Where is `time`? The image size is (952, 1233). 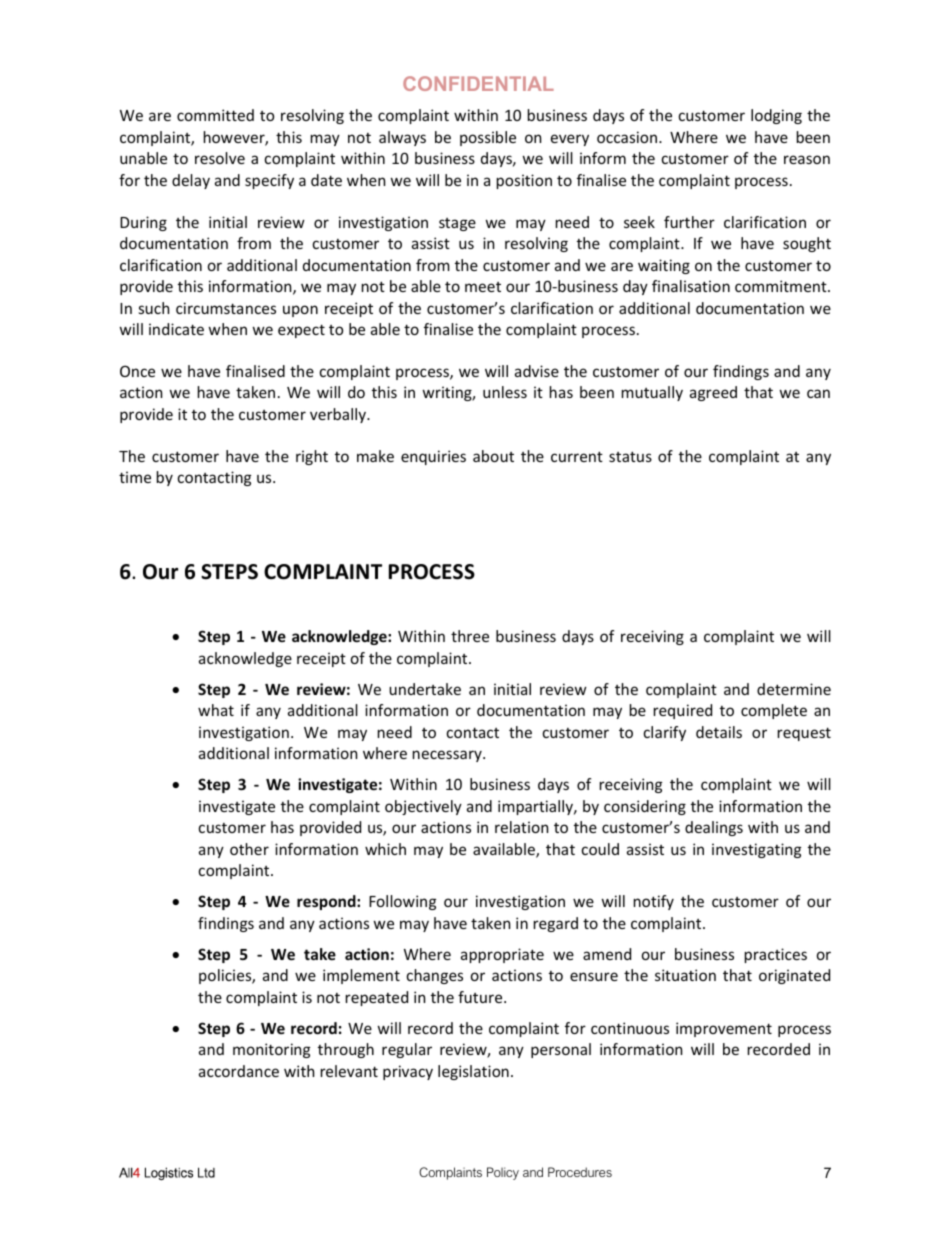
time is located at coordinates (135, 477).
